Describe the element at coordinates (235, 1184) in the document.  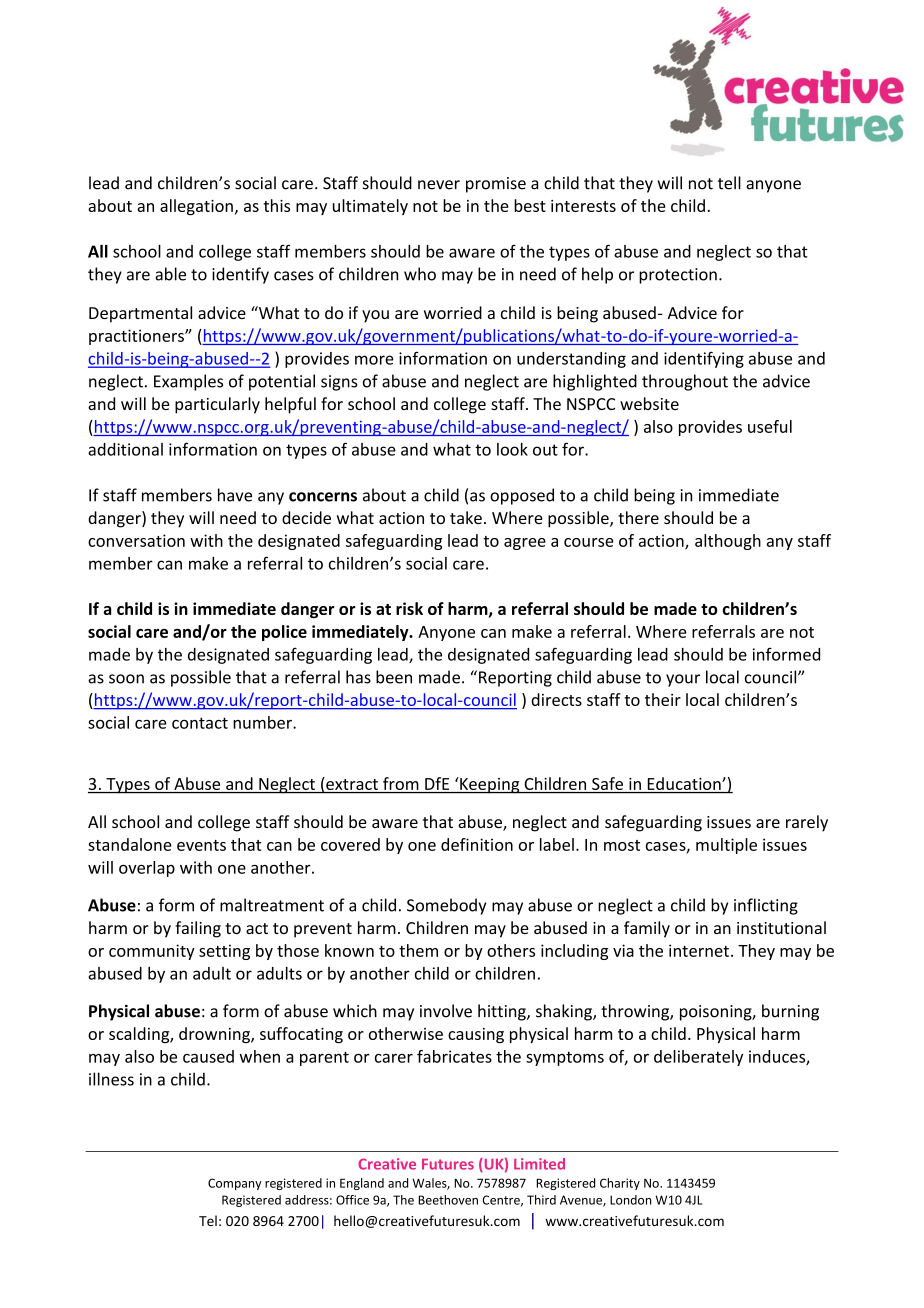
I see `Company` at that location.
